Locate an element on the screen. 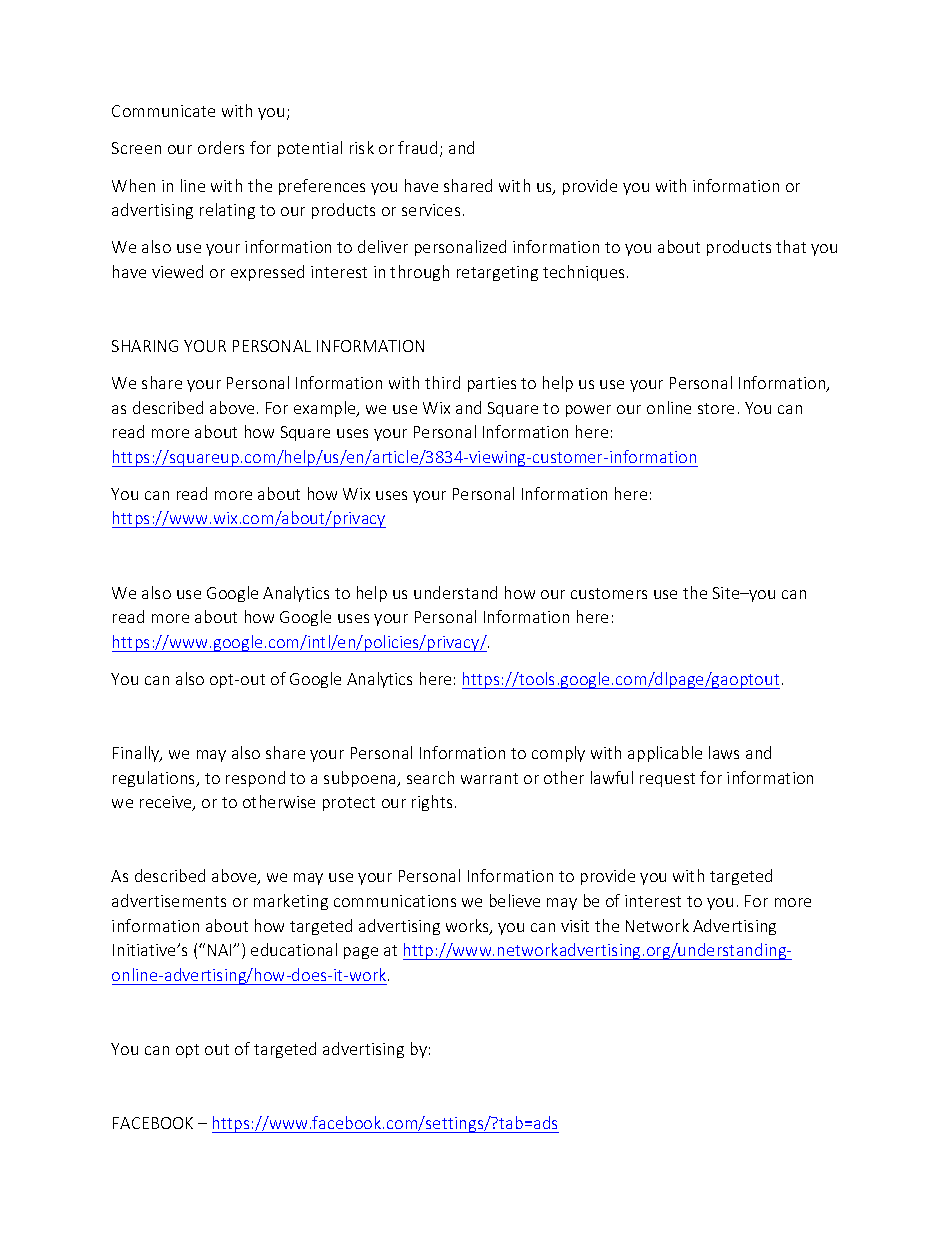  believe is located at coordinates (515, 900).
